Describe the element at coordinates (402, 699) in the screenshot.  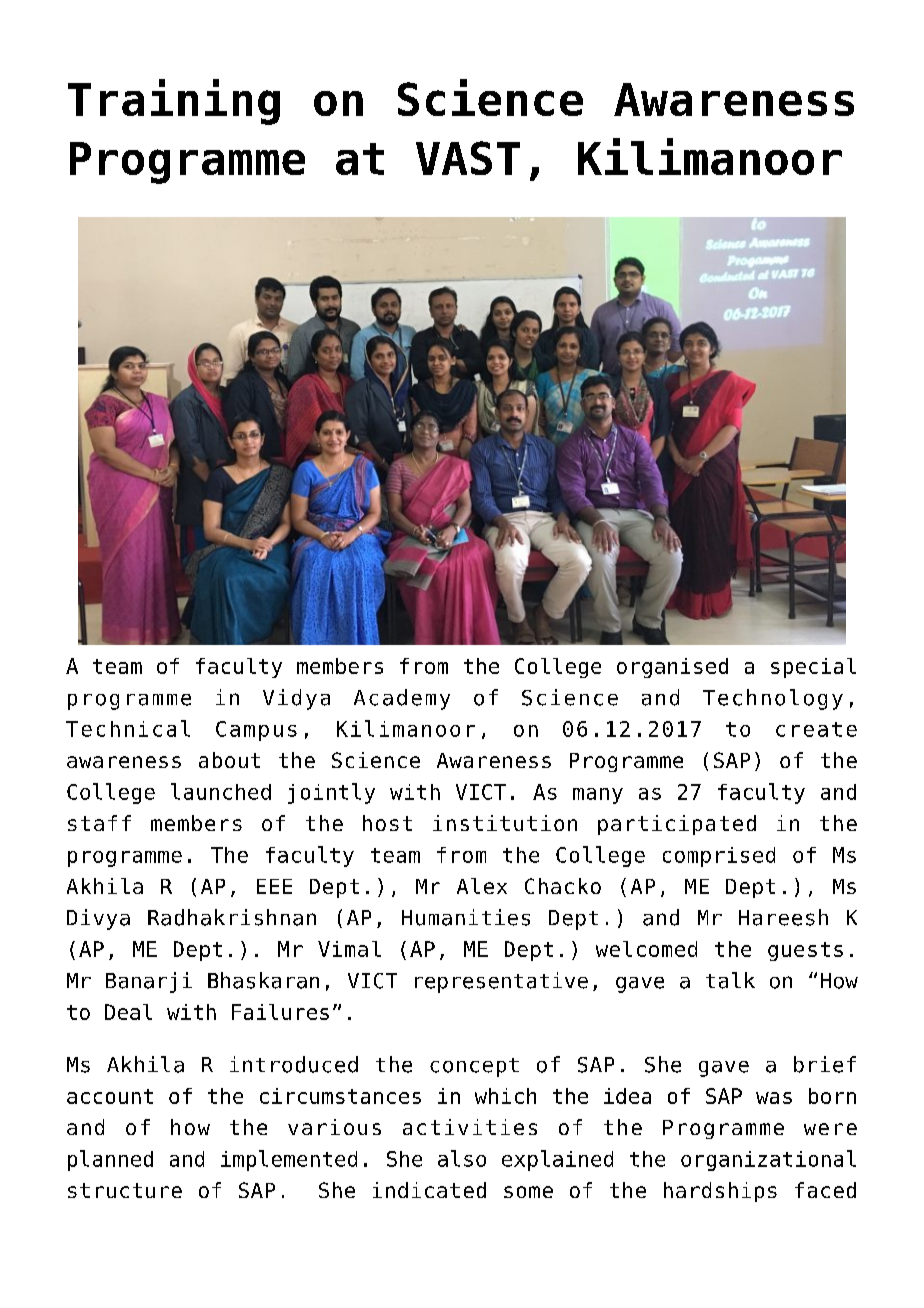
I see `Academy` at that location.
